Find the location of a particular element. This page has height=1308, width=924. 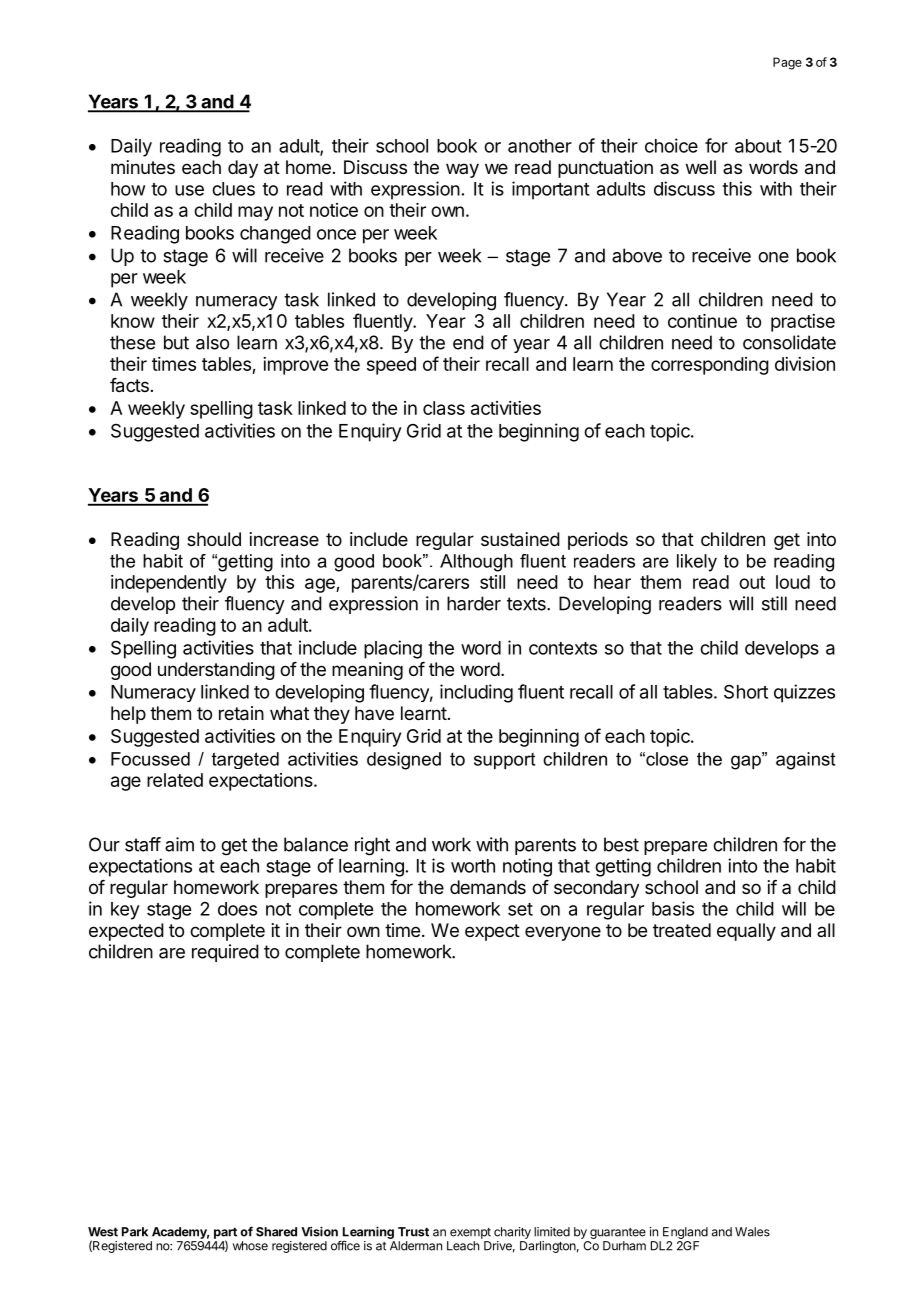

way is located at coordinates (462, 170).
